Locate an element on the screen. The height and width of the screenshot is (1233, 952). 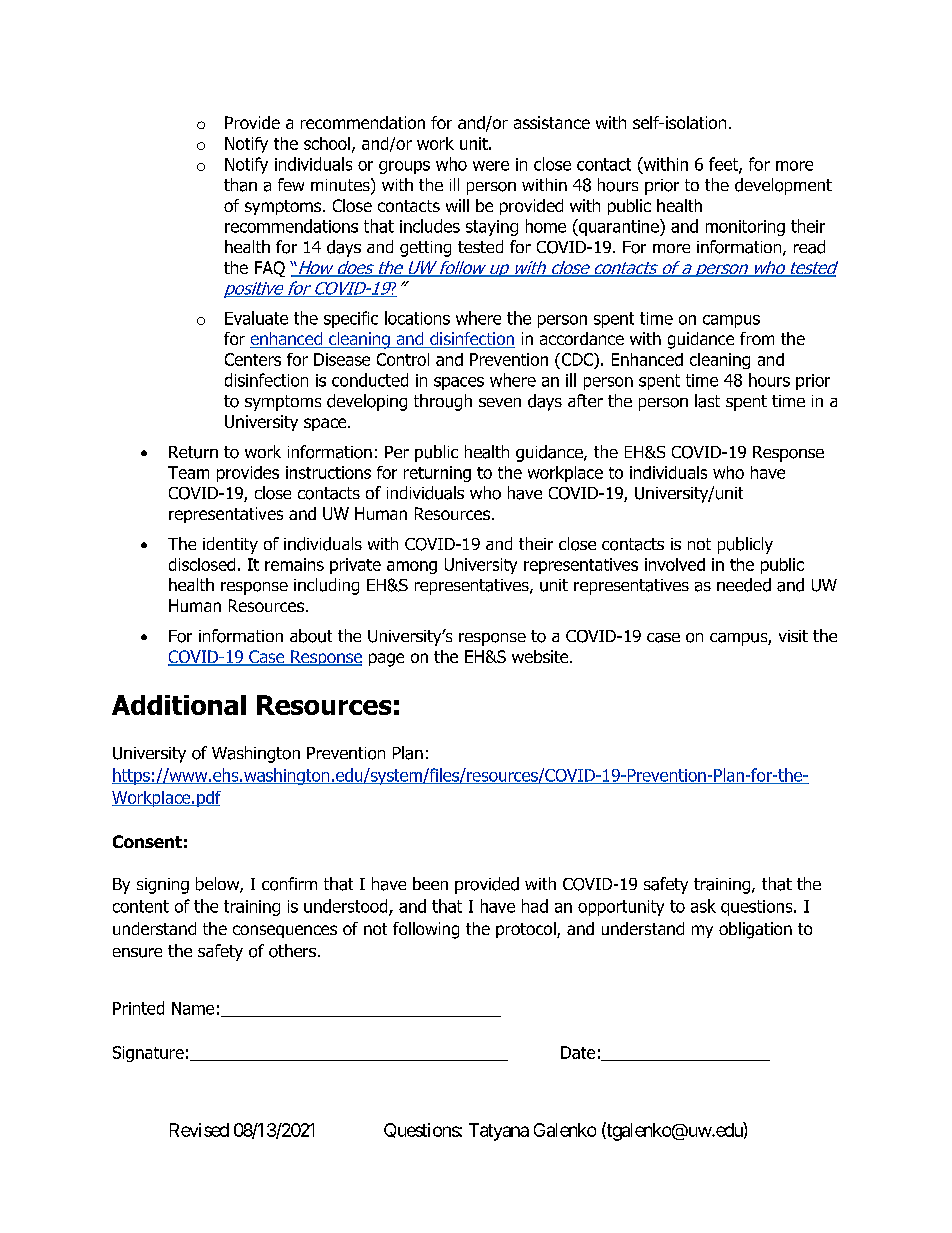
obligation is located at coordinates (755, 930).
